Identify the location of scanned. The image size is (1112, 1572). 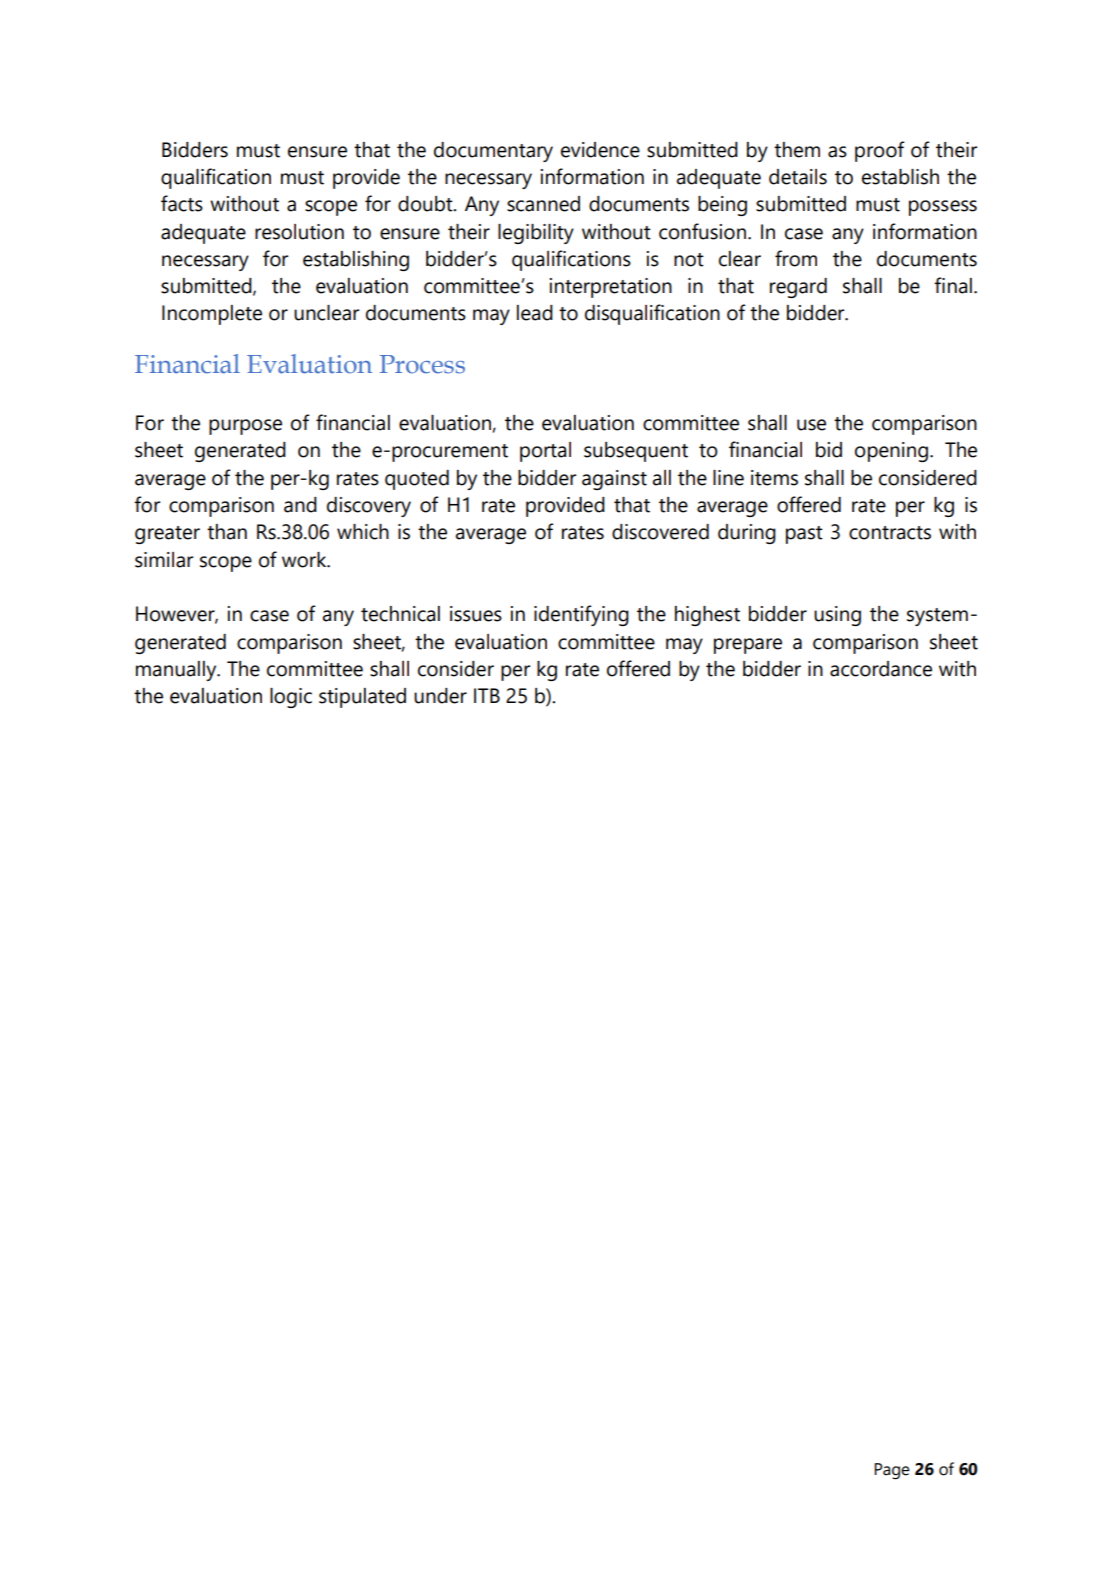
(543, 204).
